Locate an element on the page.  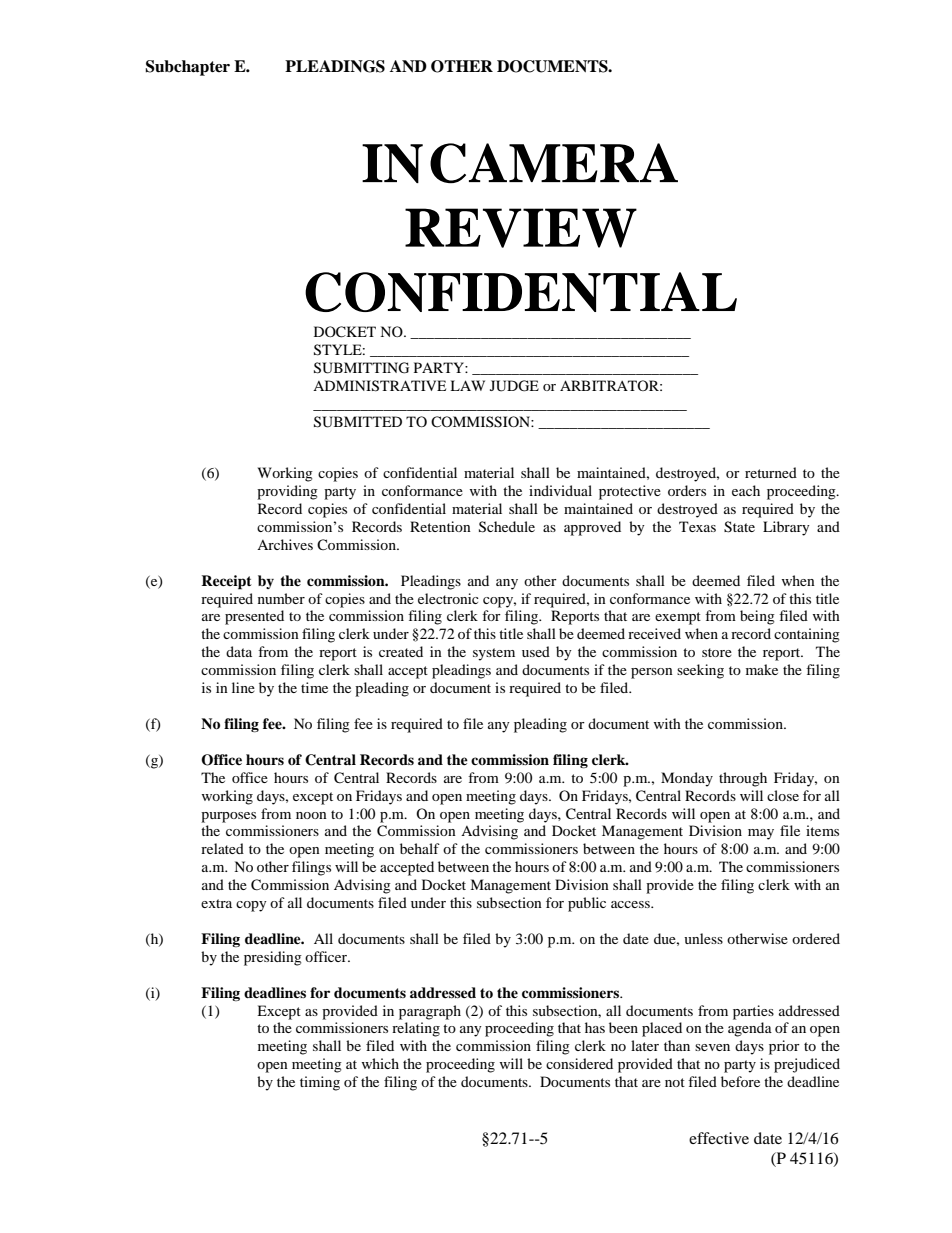
State is located at coordinates (739, 527).
